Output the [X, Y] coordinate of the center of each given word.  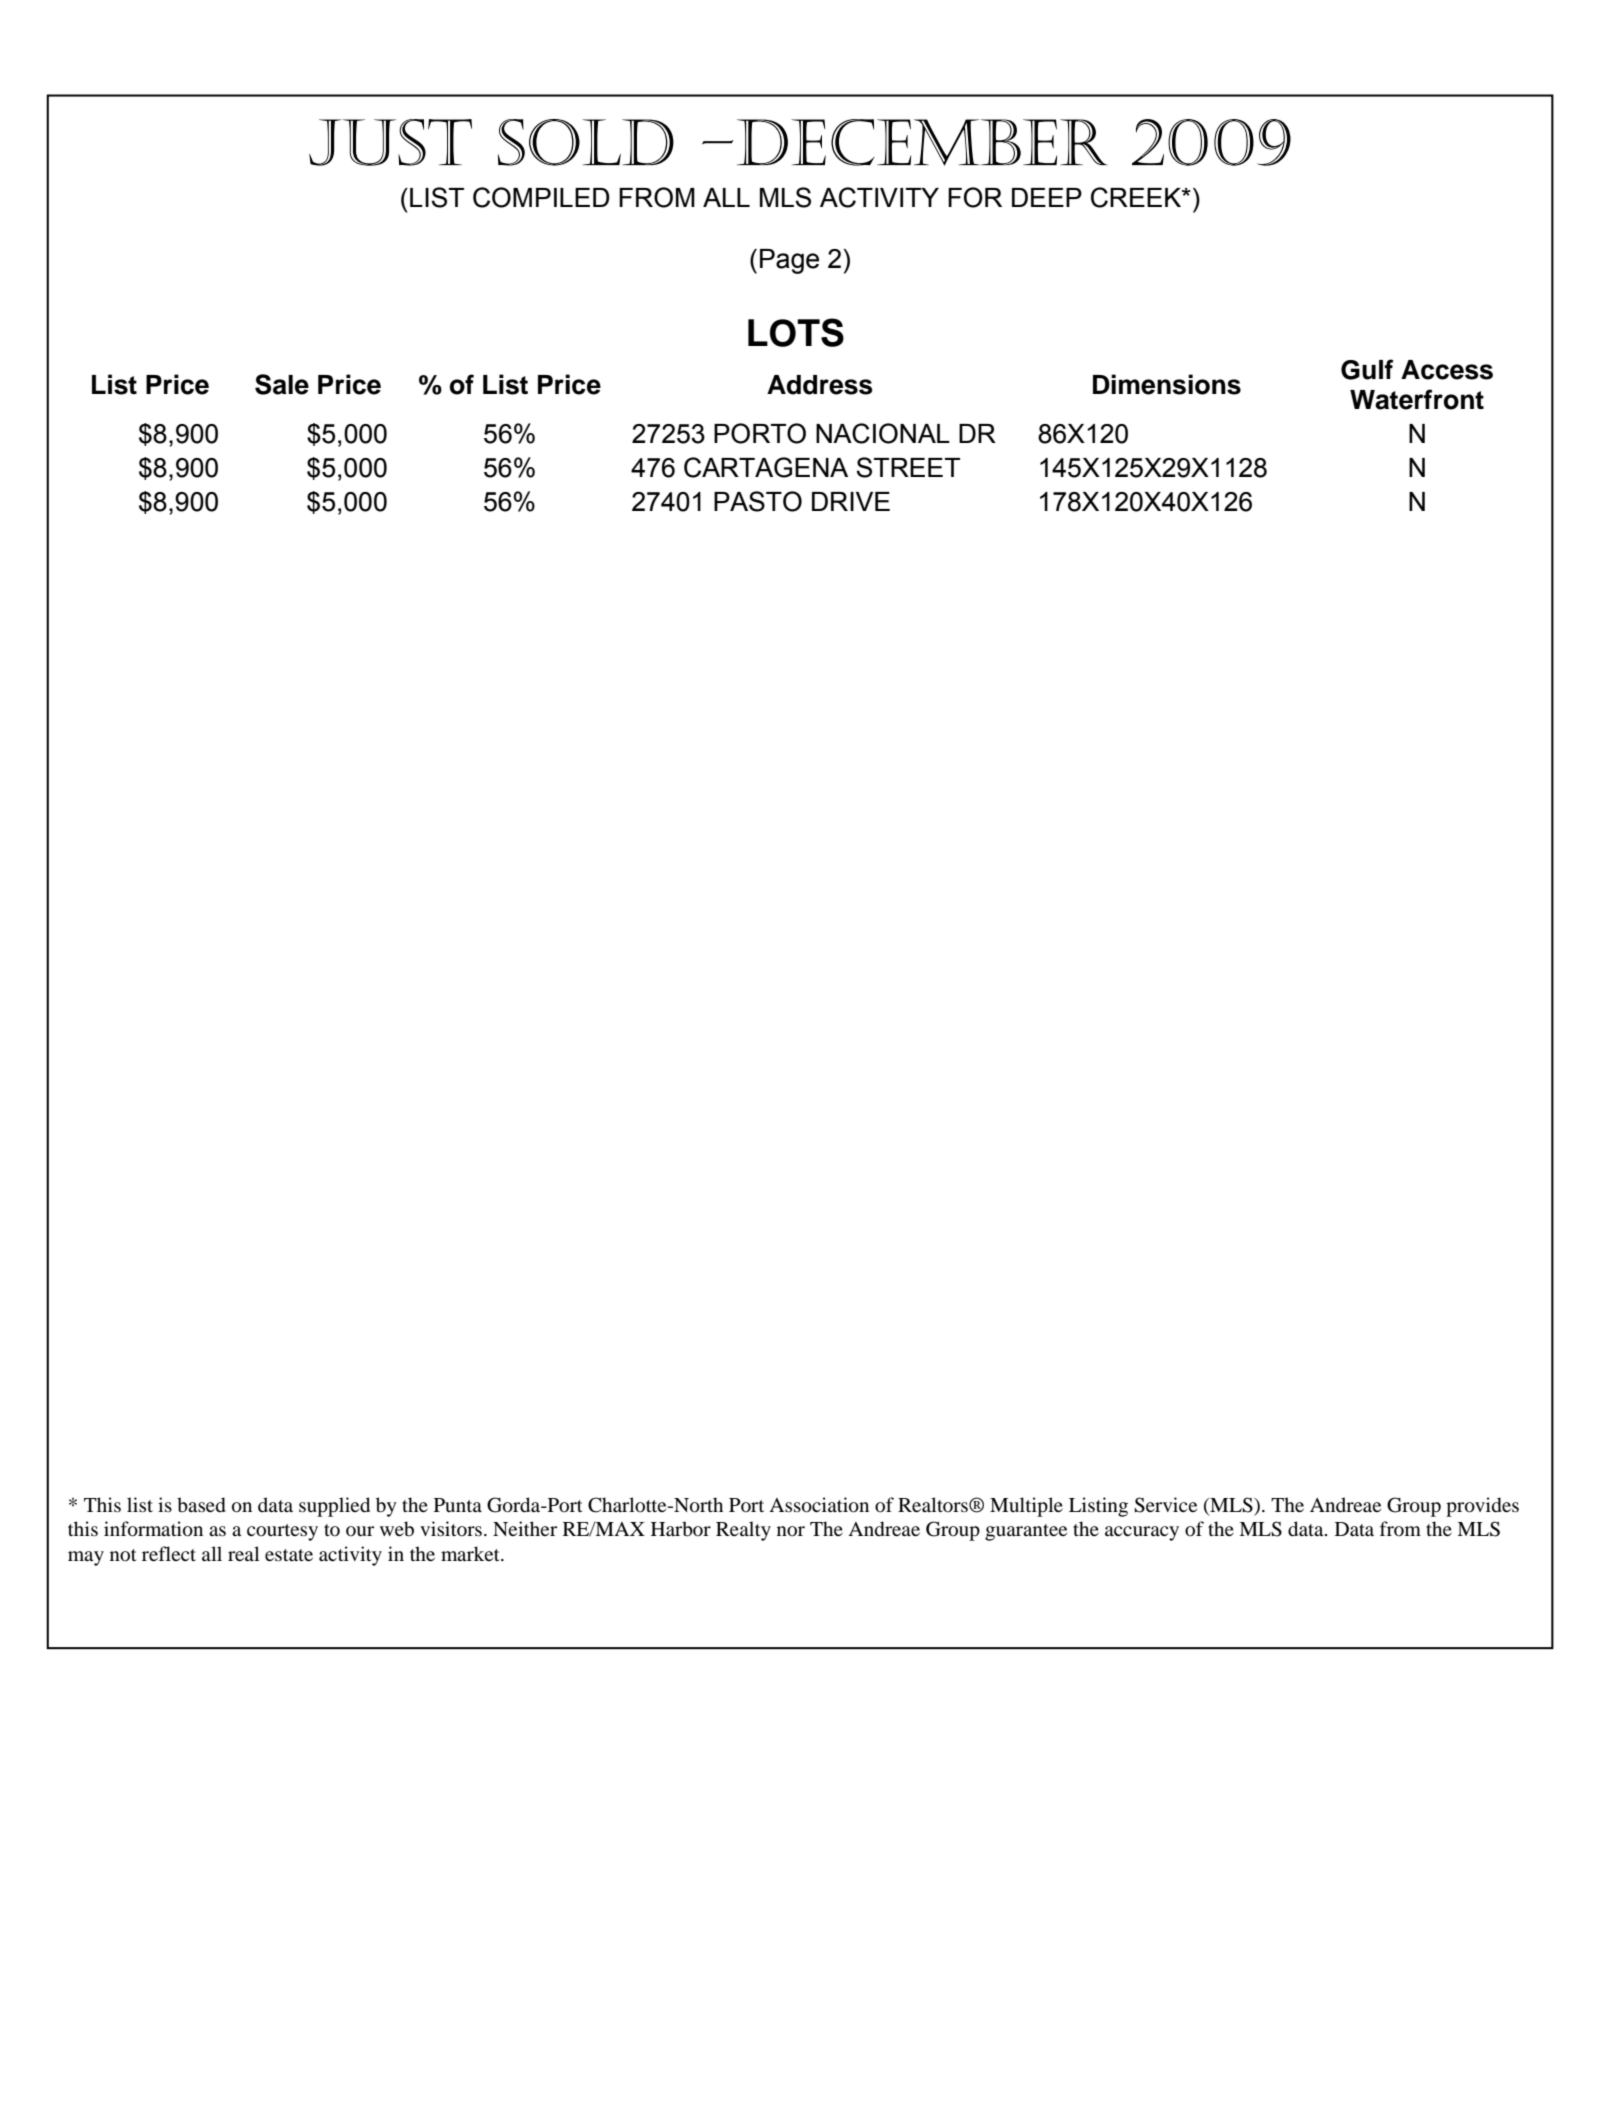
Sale [282, 384]
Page [789, 261]
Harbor [681, 1529]
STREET [908, 467]
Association [819, 1505]
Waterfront [1417, 399]
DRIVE [851, 501]
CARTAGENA [766, 467]
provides [1482, 1507]
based [201, 1505]
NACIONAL [883, 433]
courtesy [282, 1532]
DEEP [1047, 197]
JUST [390, 142]
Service [1165, 1505]
